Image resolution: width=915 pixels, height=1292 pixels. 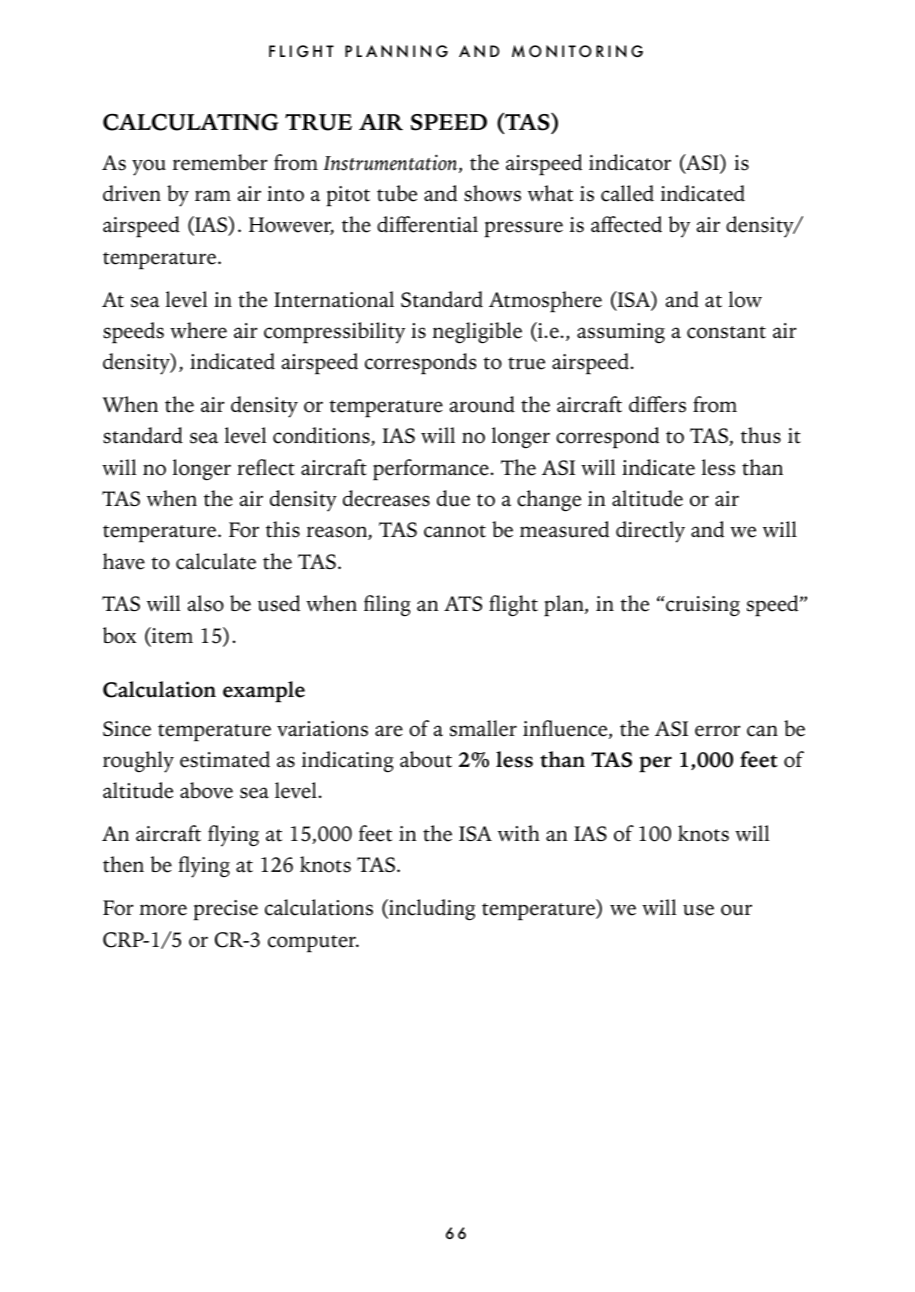 What do you see at coordinates (477, 333) in the screenshot?
I see `negligible` at bounding box center [477, 333].
